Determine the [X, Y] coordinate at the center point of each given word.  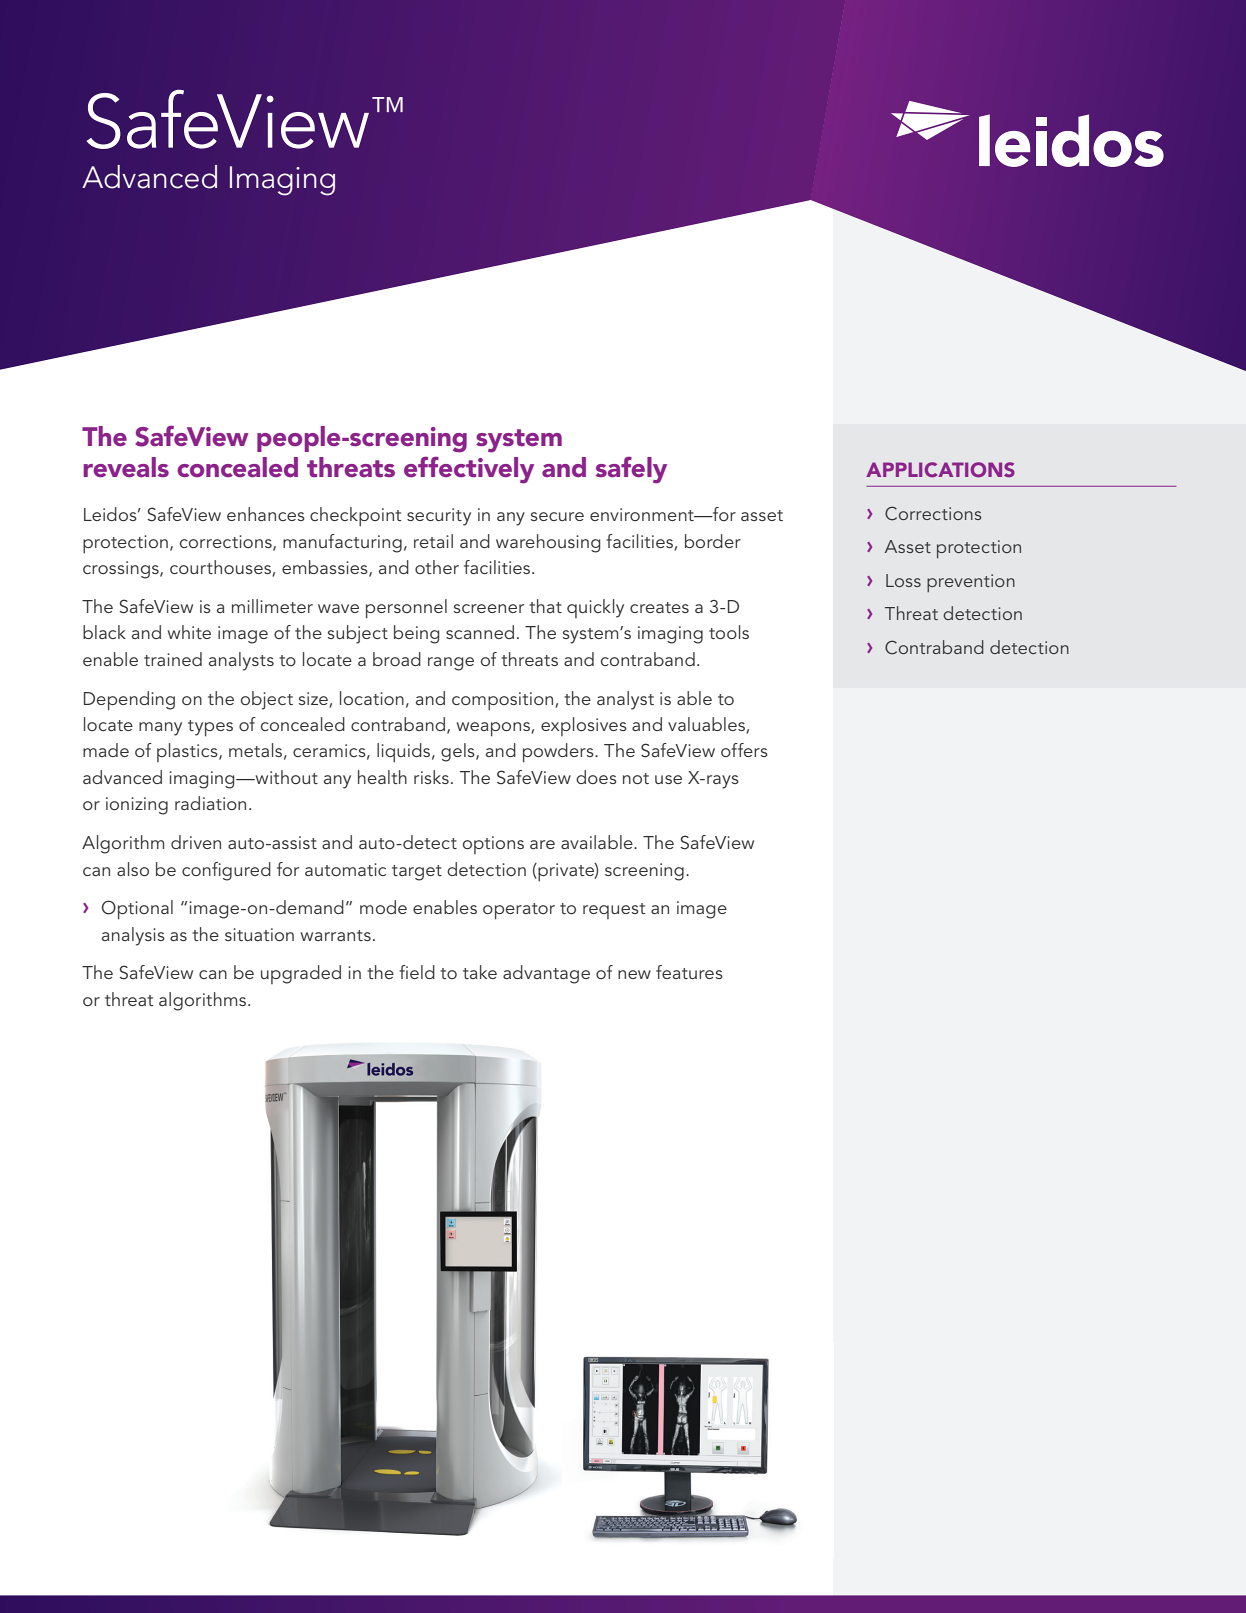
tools [729, 632]
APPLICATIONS [940, 469]
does [596, 777]
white [189, 632]
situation [259, 934]
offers [744, 750]
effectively [469, 470]
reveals [126, 467]
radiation [210, 803]
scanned [480, 632]
